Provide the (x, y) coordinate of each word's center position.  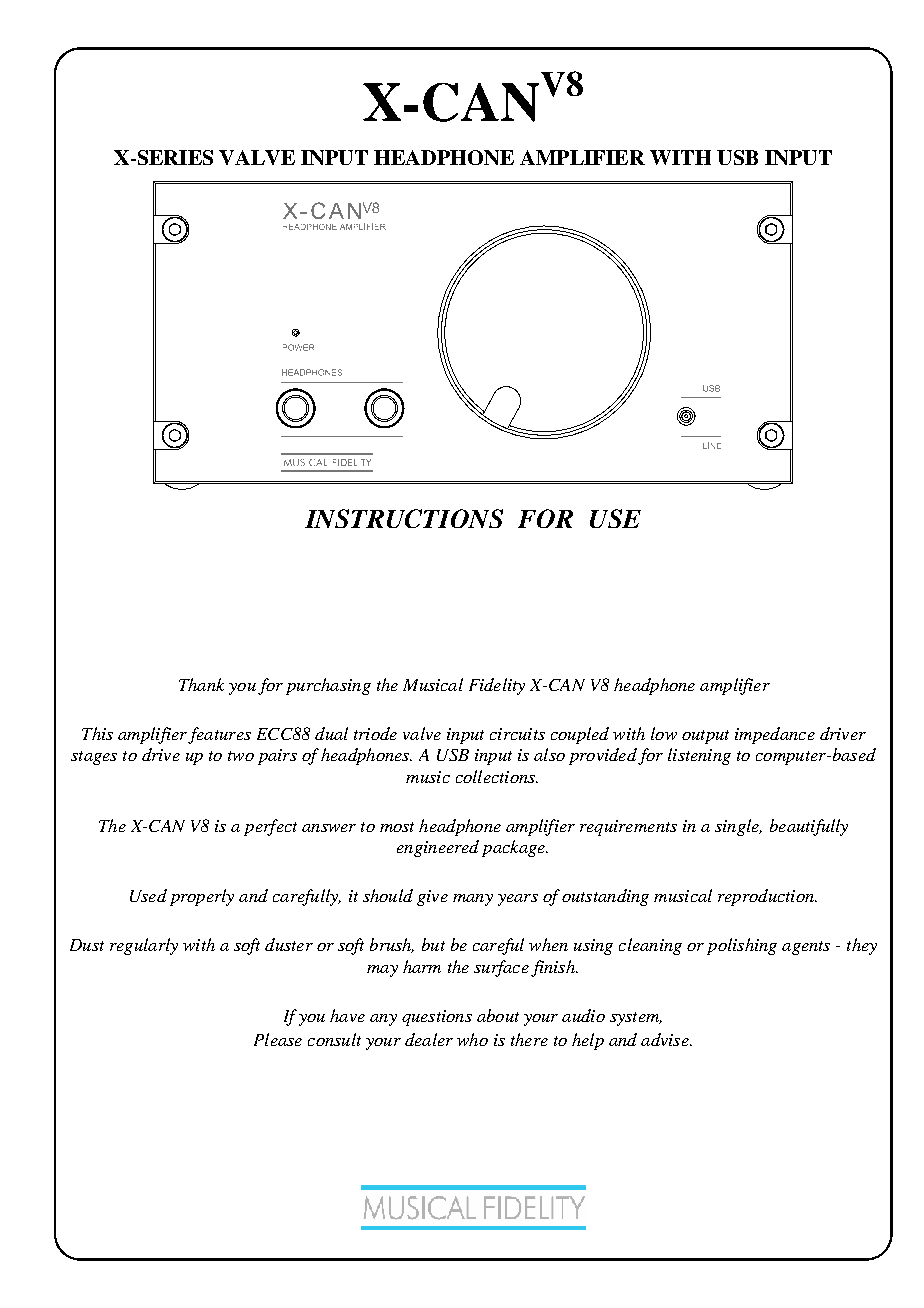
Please (278, 1039)
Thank (201, 684)
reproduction (767, 897)
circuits (517, 734)
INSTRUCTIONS (404, 518)
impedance (775, 735)
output (705, 737)
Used (148, 895)
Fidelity (497, 686)
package (514, 848)
